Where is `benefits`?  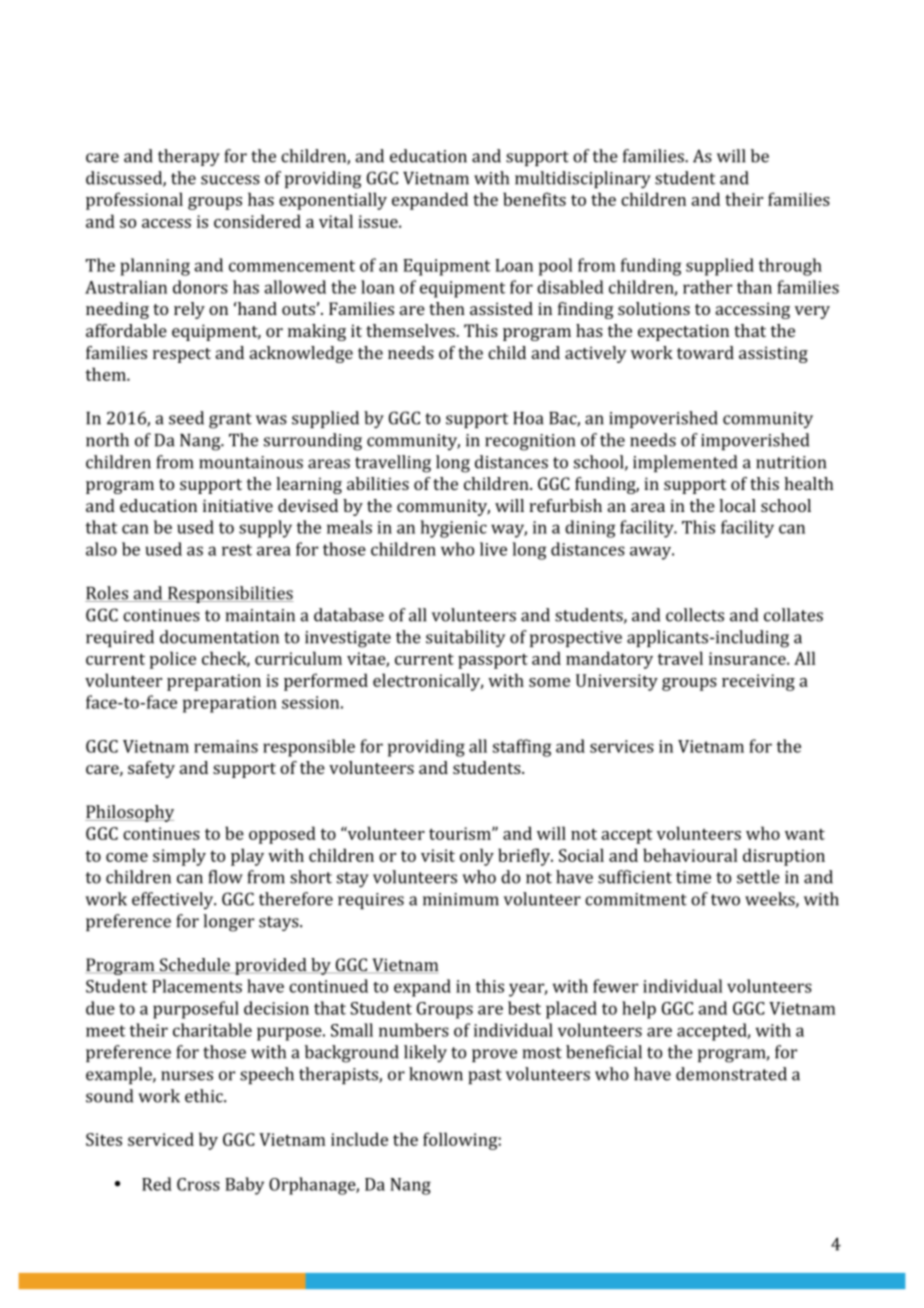 benefits is located at coordinates (534, 199).
